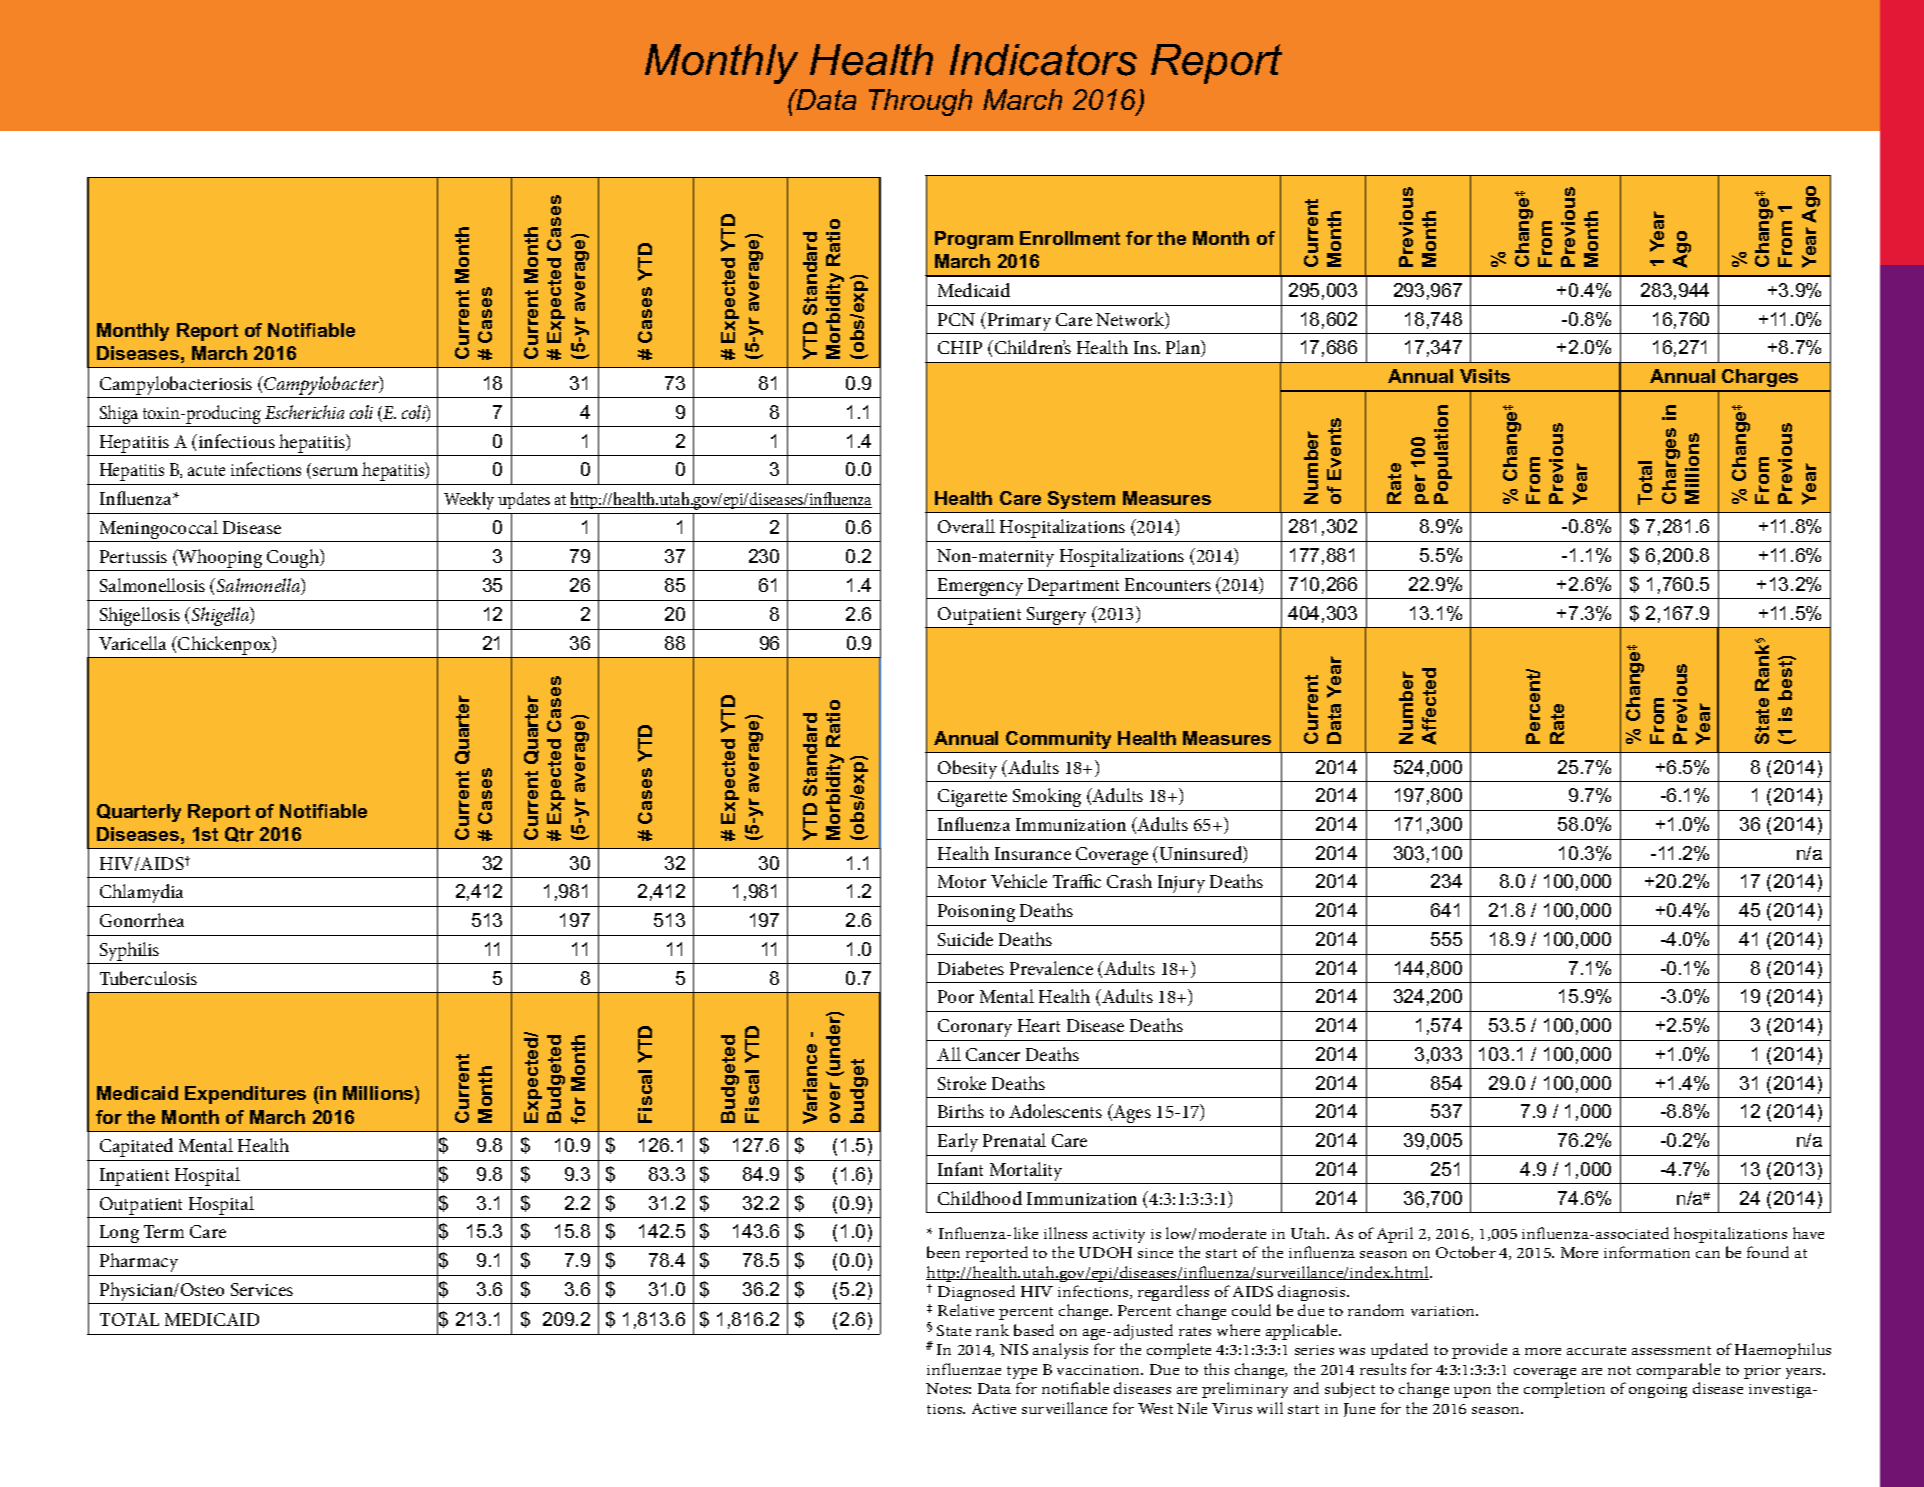 Image resolution: width=1924 pixels, height=1487 pixels. What do you see at coordinates (245, 1095) in the image?
I see `Expenditures` at bounding box center [245, 1095].
